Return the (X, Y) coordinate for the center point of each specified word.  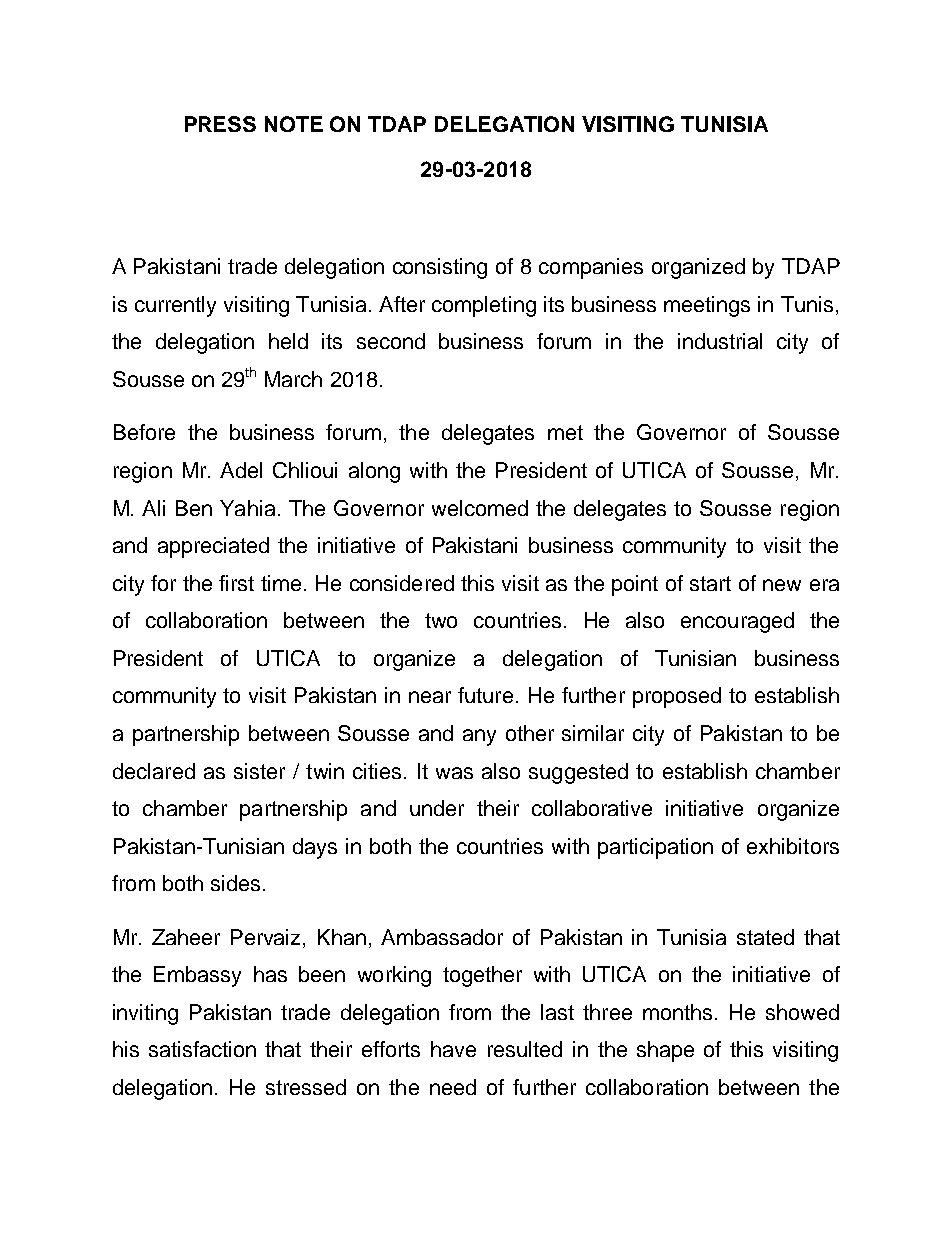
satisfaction (202, 1049)
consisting (440, 268)
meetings (707, 306)
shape (665, 1051)
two (441, 620)
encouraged (737, 622)
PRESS (220, 124)
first (236, 583)
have (453, 1049)
